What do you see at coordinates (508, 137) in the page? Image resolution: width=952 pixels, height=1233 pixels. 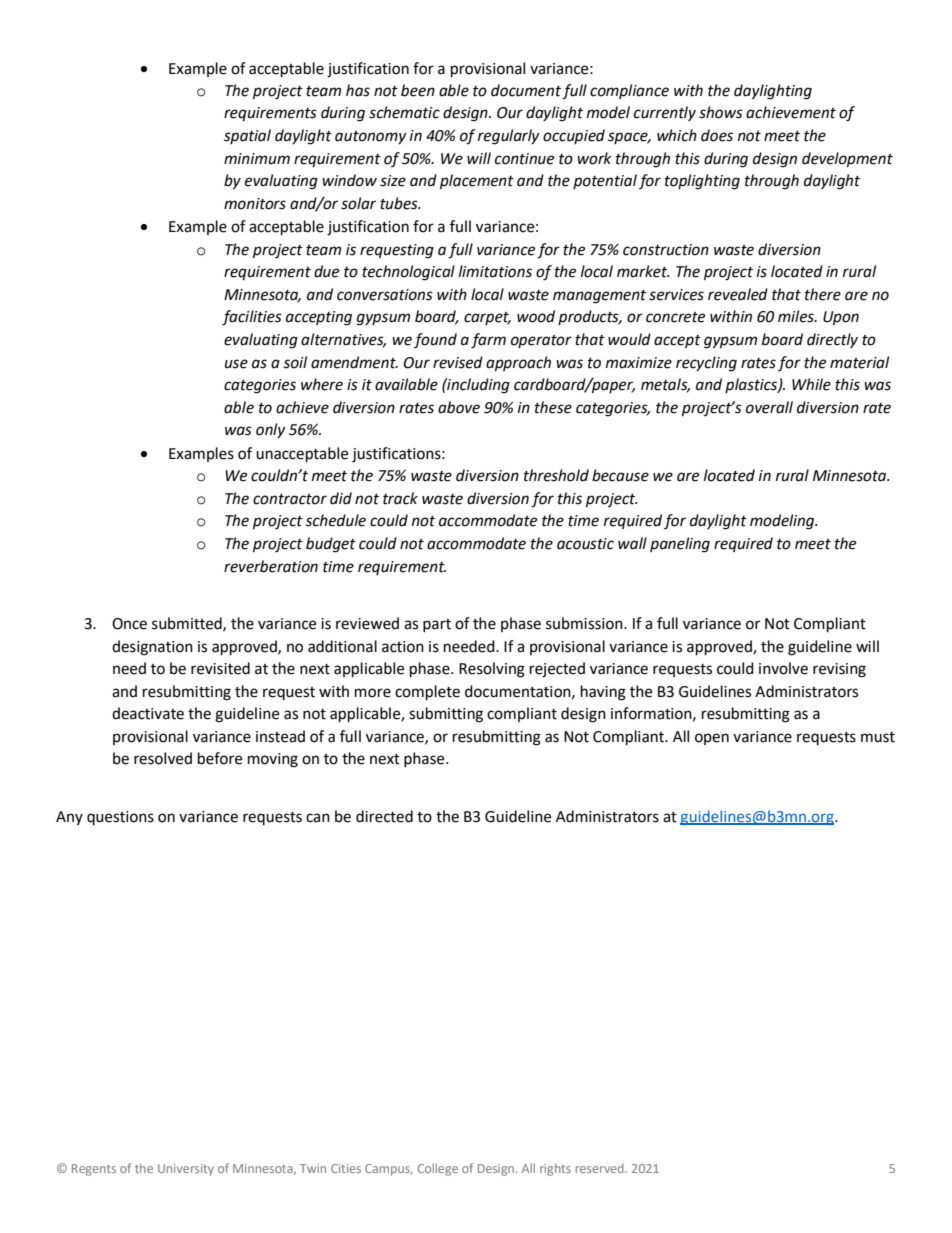 I see `regularly` at bounding box center [508, 137].
